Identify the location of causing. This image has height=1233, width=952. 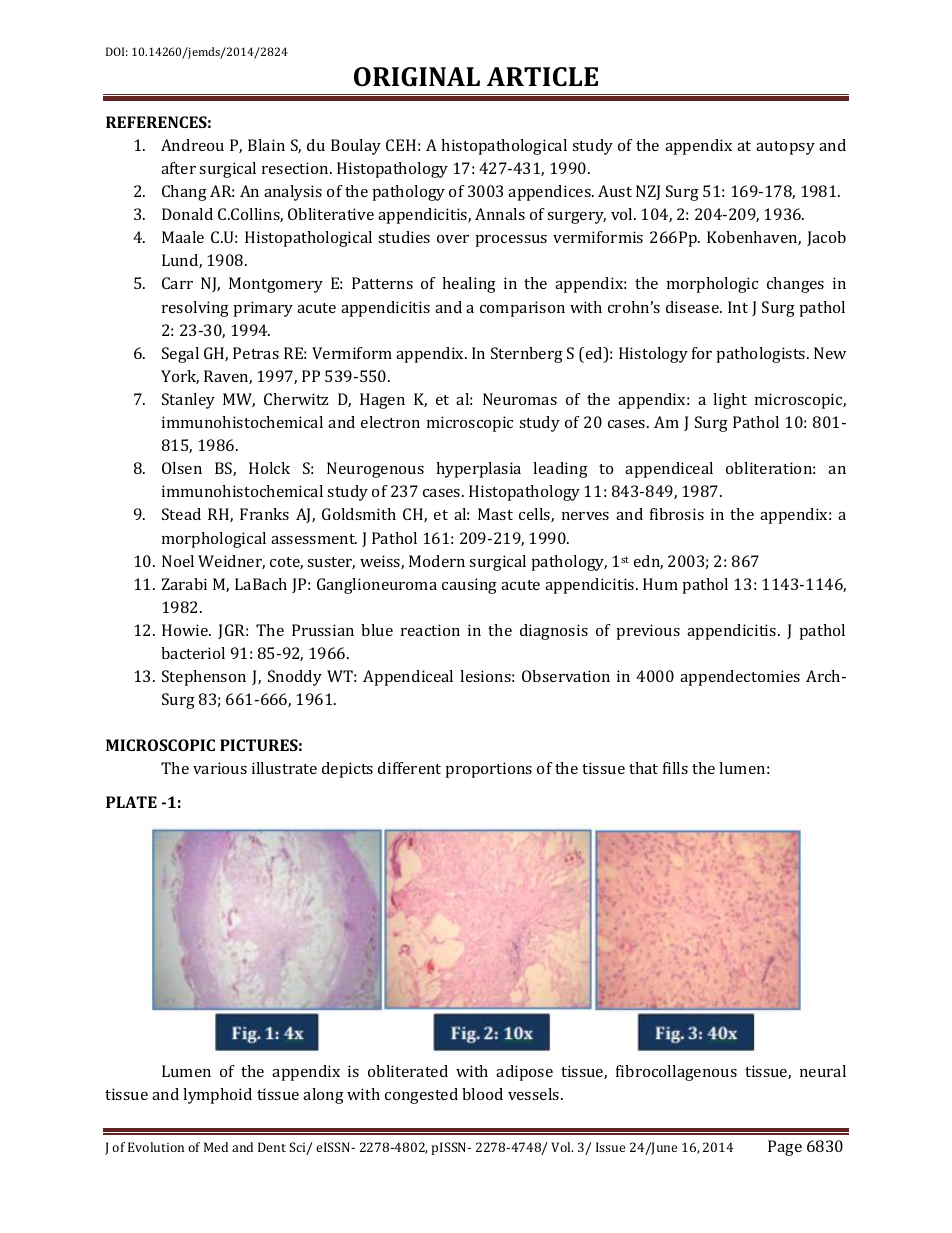
(469, 586).
